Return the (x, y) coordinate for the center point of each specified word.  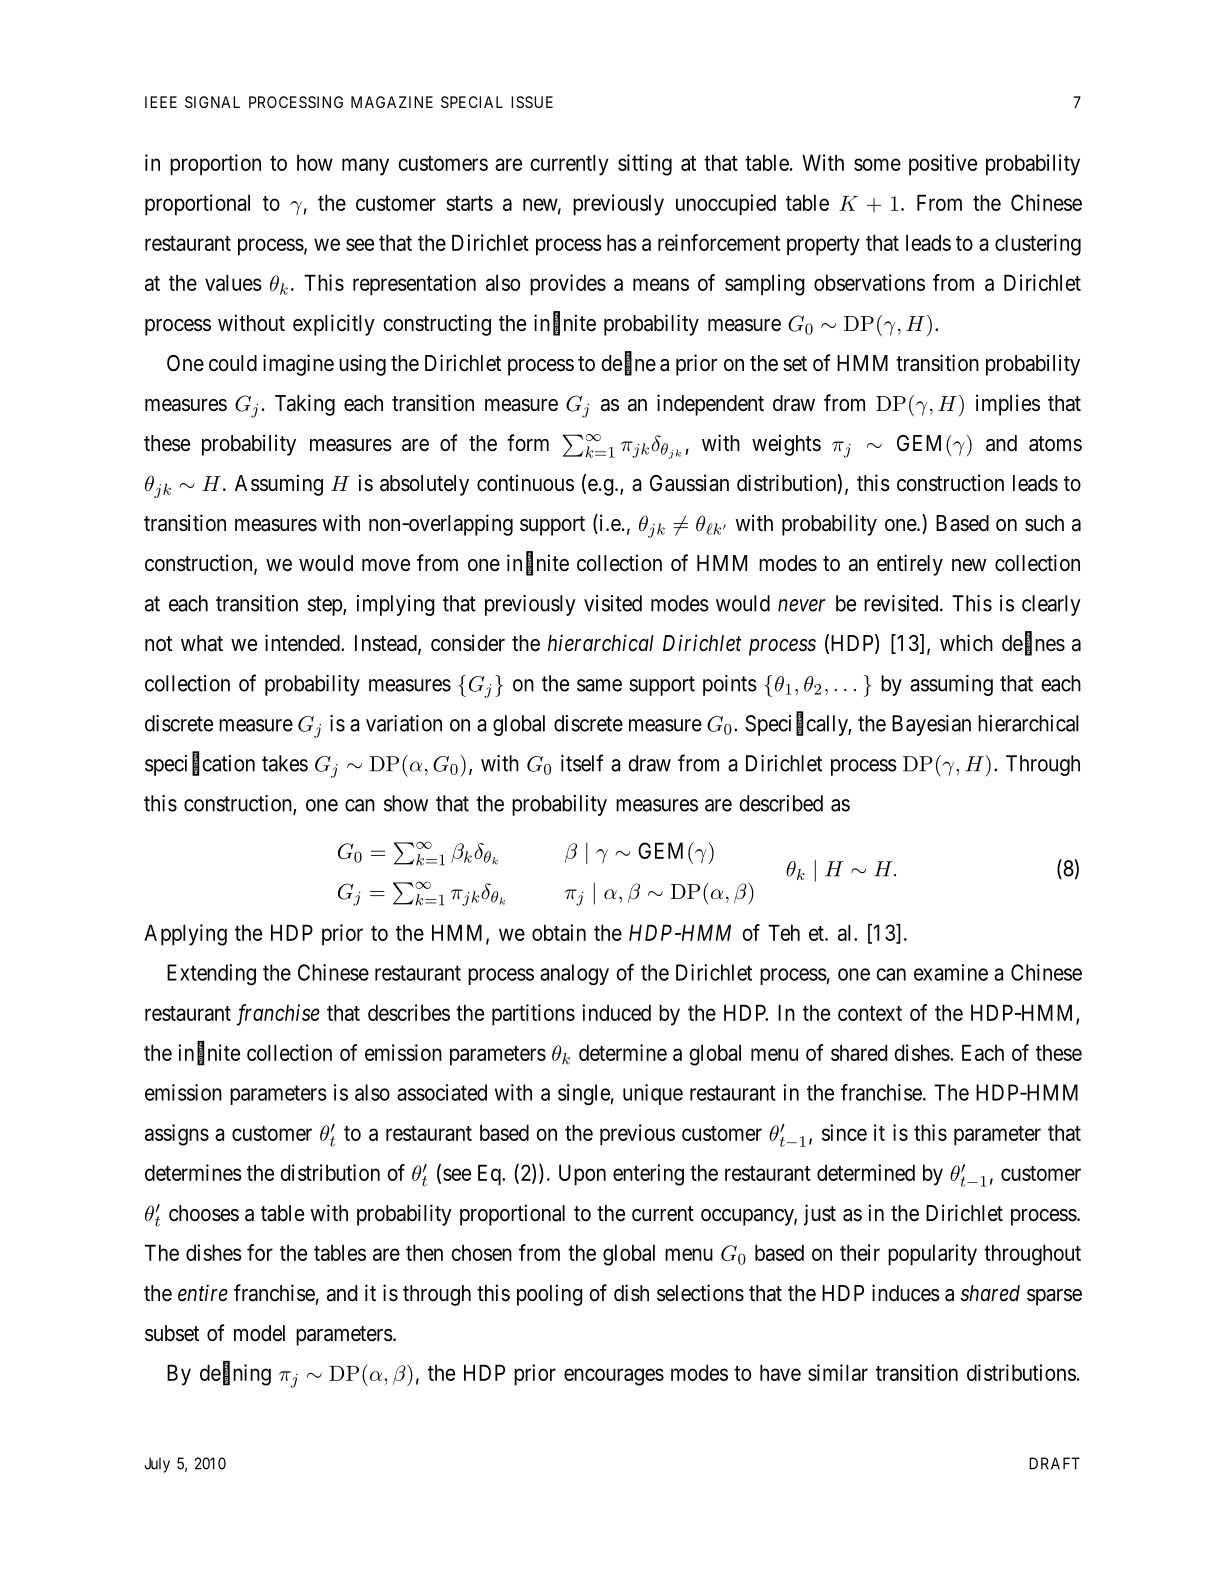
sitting (645, 165)
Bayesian (931, 725)
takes (285, 763)
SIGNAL (212, 102)
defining (235, 1374)
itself (582, 763)
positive (943, 165)
